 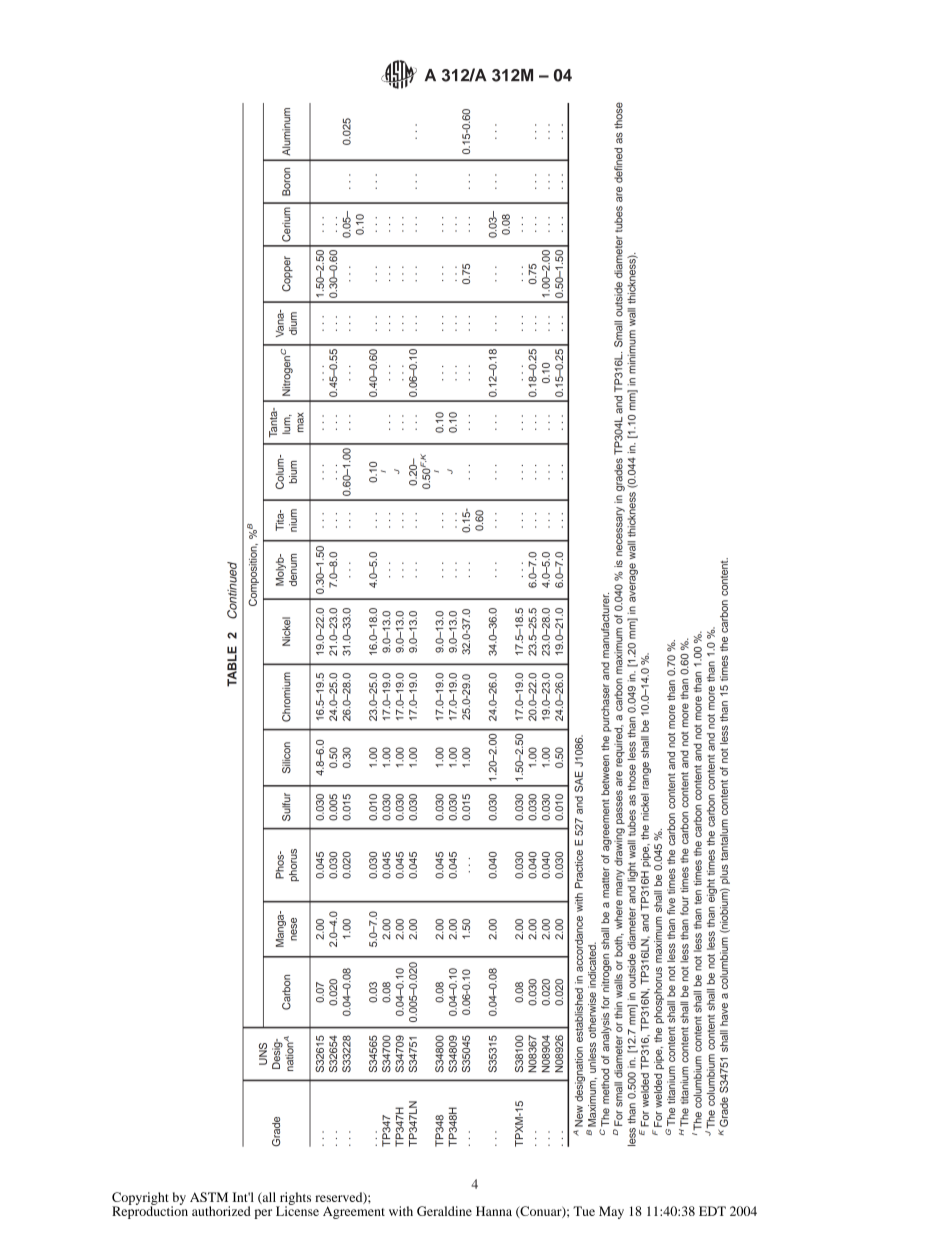 What do you see at coordinates (221, 1211) in the screenshot?
I see `authorized` at bounding box center [221, 1211].
